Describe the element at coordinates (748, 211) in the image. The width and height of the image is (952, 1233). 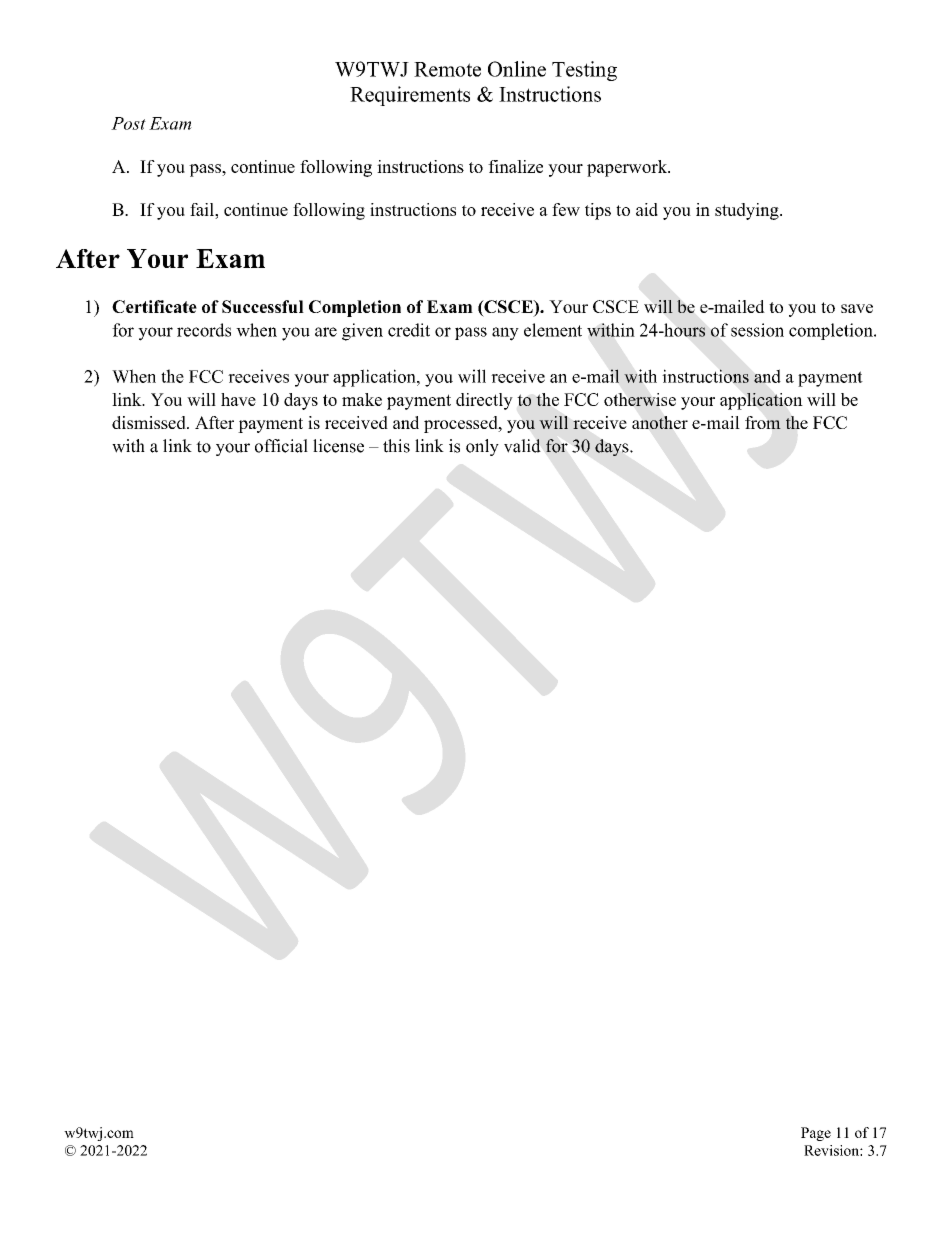
I see `studying` at that location.
